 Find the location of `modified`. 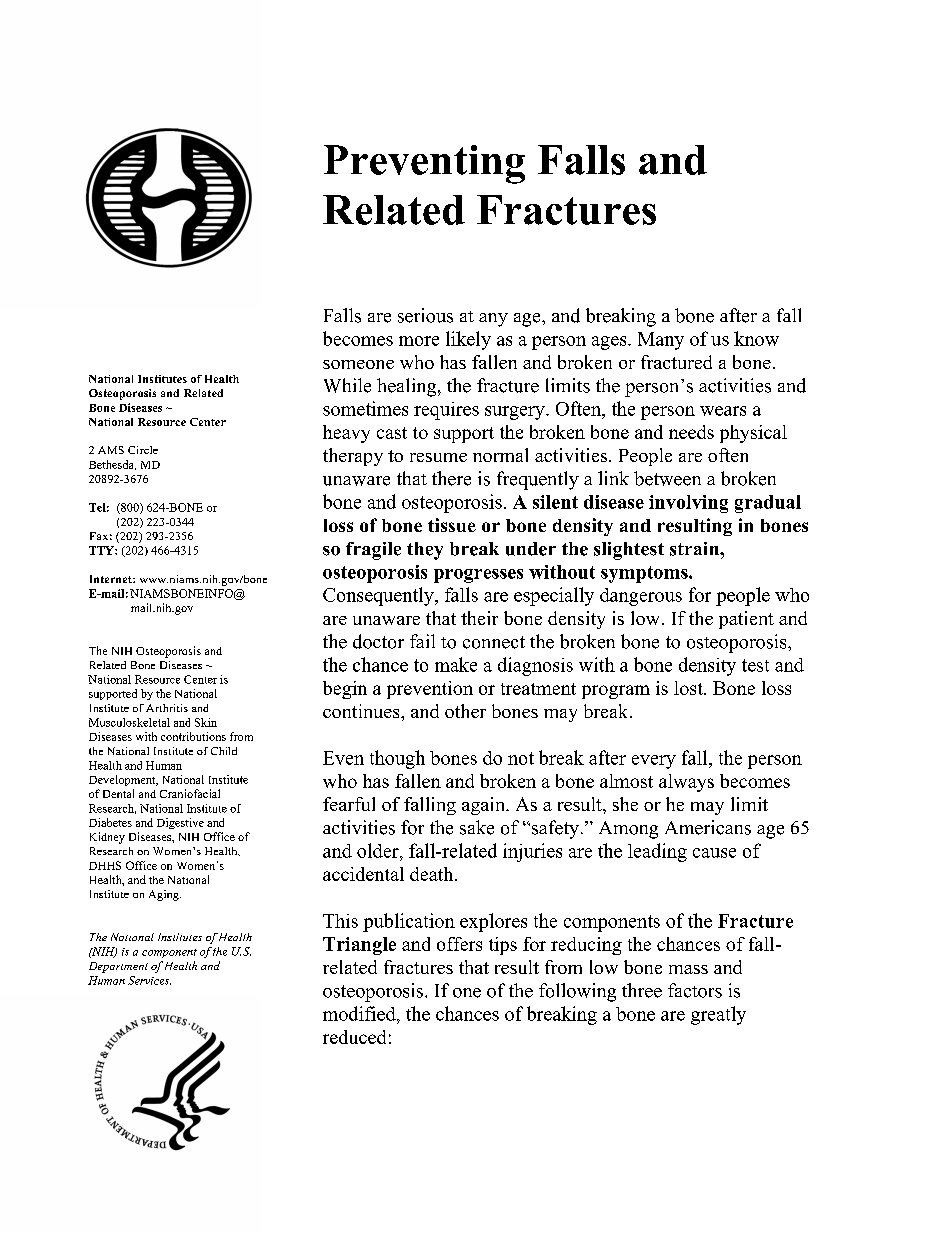

modified is located at coordinates (360, 1013).
